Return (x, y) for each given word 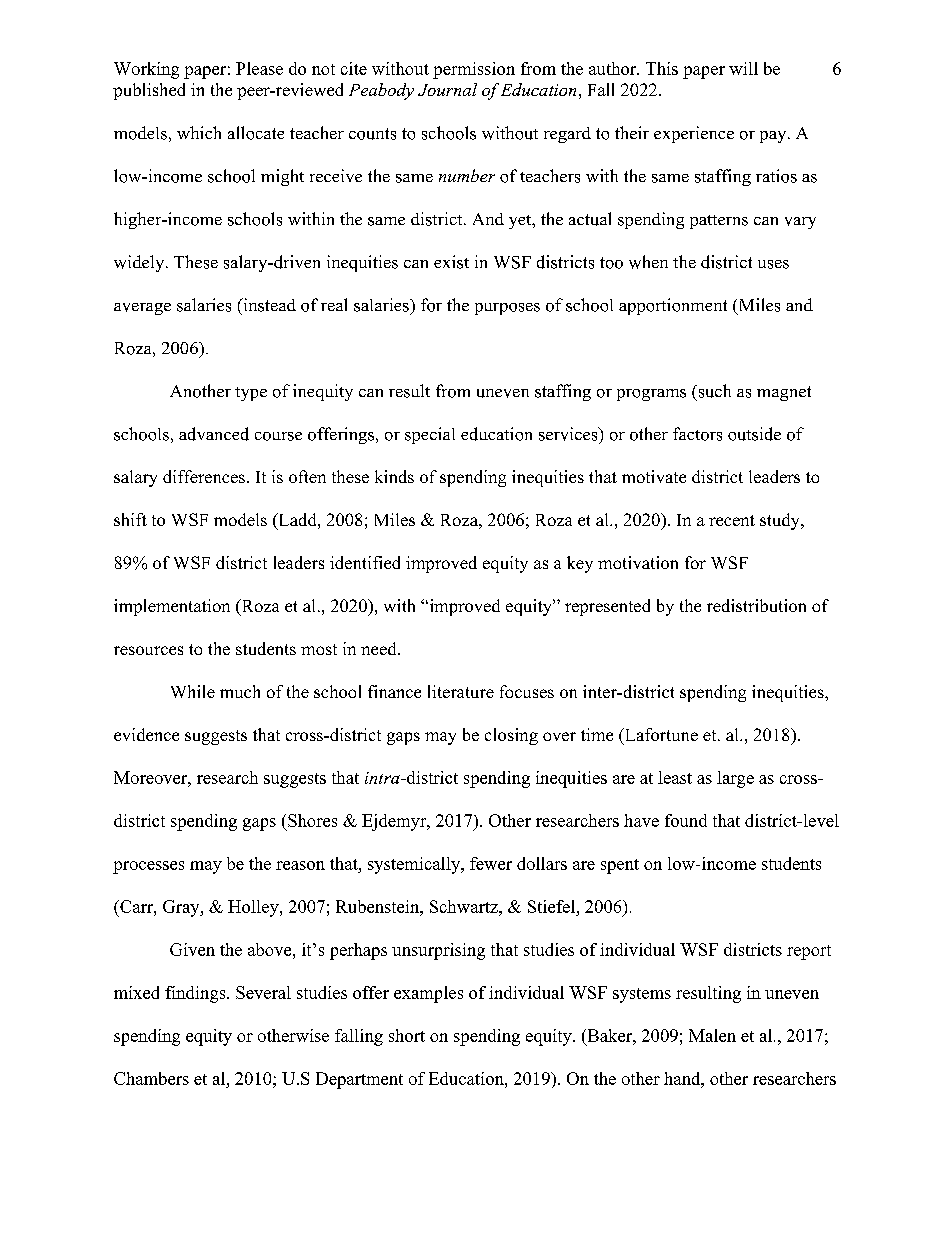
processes (148, 867)
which (199, 132)
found (686, 820)
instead (268, 305)
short (407, 1035)
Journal (447, 89)
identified (365, 562)
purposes (507, 309)
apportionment (673, 306)
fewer (491, 863)
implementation (172, 607)
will (743, 68)
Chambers (151, 1078)
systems (642, 995)
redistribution (756, 605)
